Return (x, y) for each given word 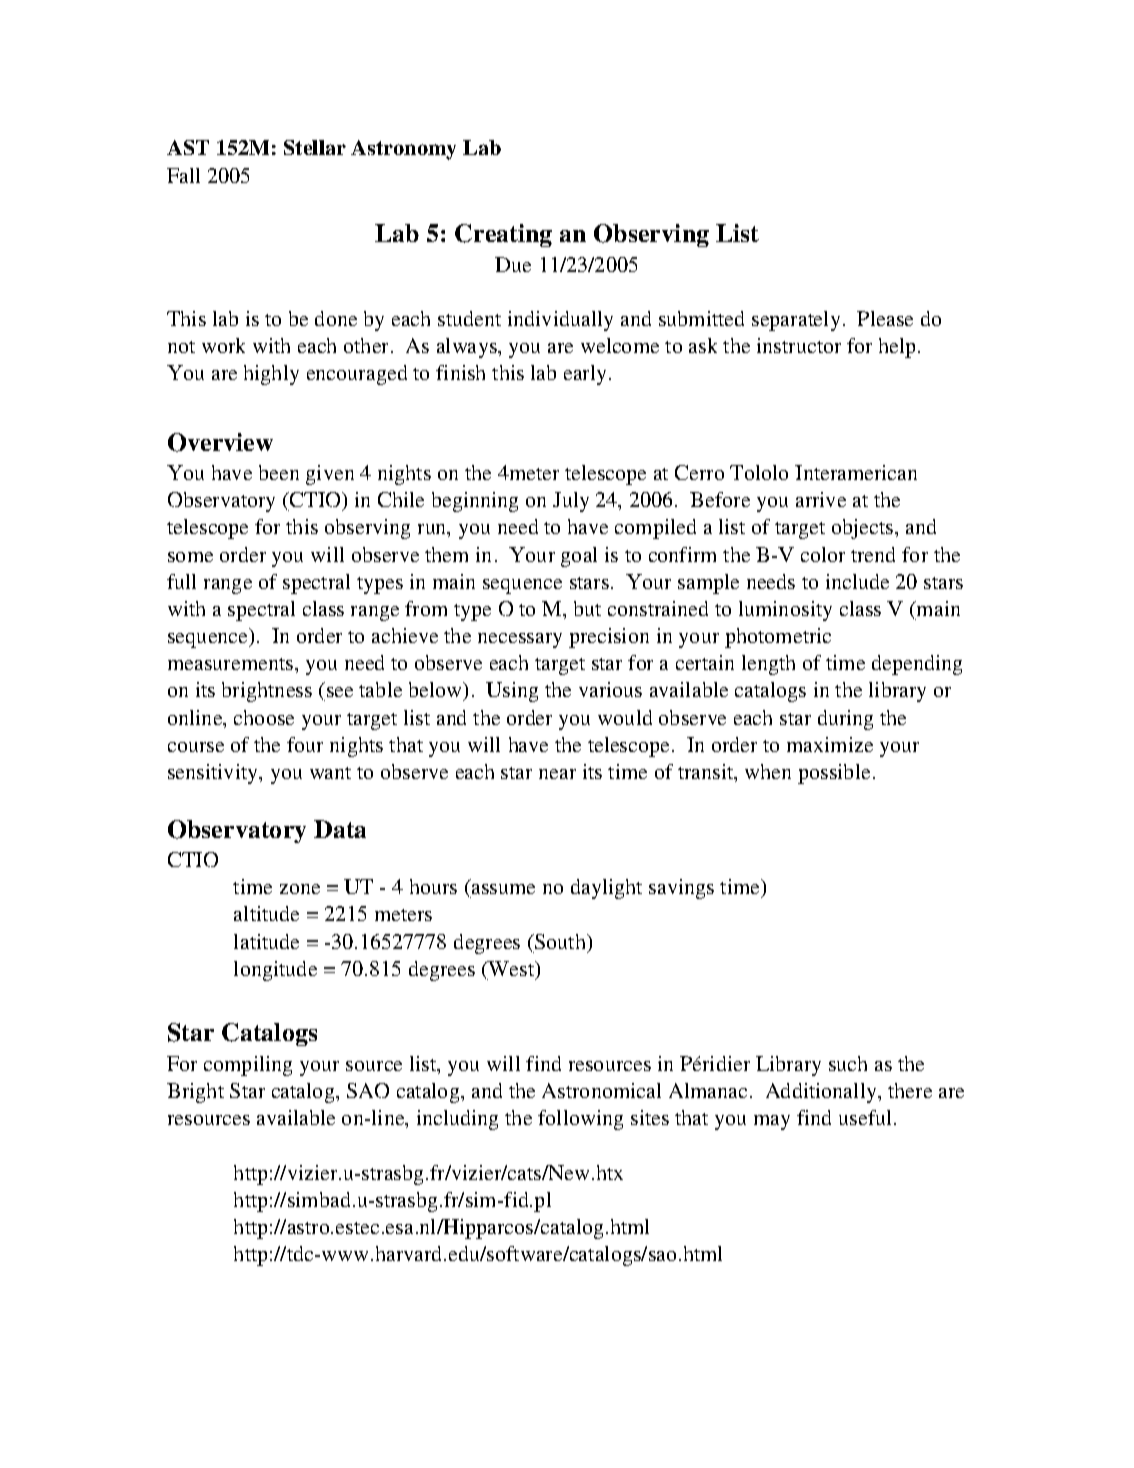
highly (271, 375)
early (585, 375)
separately (796, 321)
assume (503, 889)
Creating (503, 235)
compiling (248, 1066)
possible (834, 774)
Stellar (315, 147)
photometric (778, 638)
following (580, 1120)
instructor (799, 345)
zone (300, 889)
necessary (520, 640)
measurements (230, 664)
